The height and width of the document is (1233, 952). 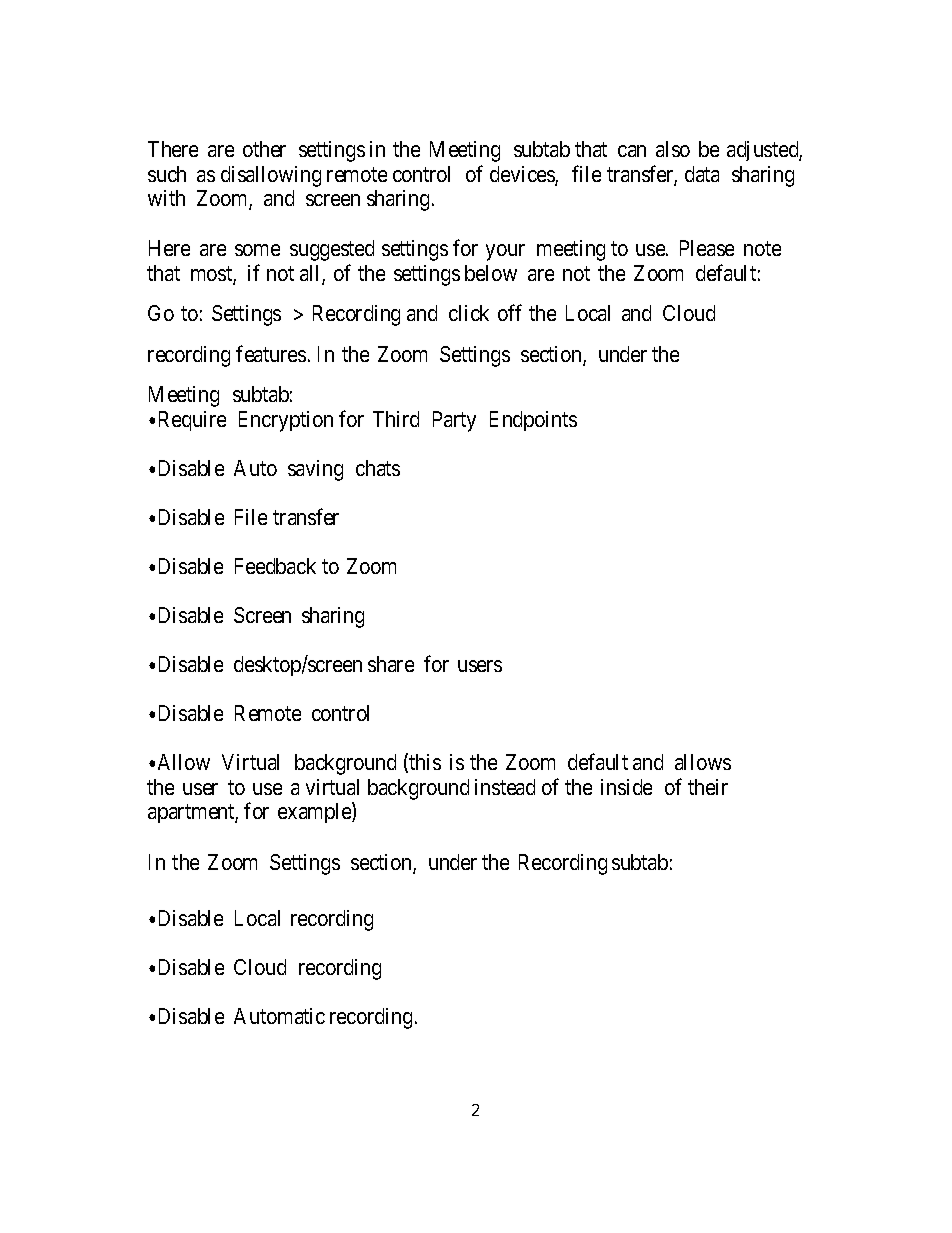 What do you see at coordinates (264, 149) in the document?
I see `other` at bounding box center [264, 149].
